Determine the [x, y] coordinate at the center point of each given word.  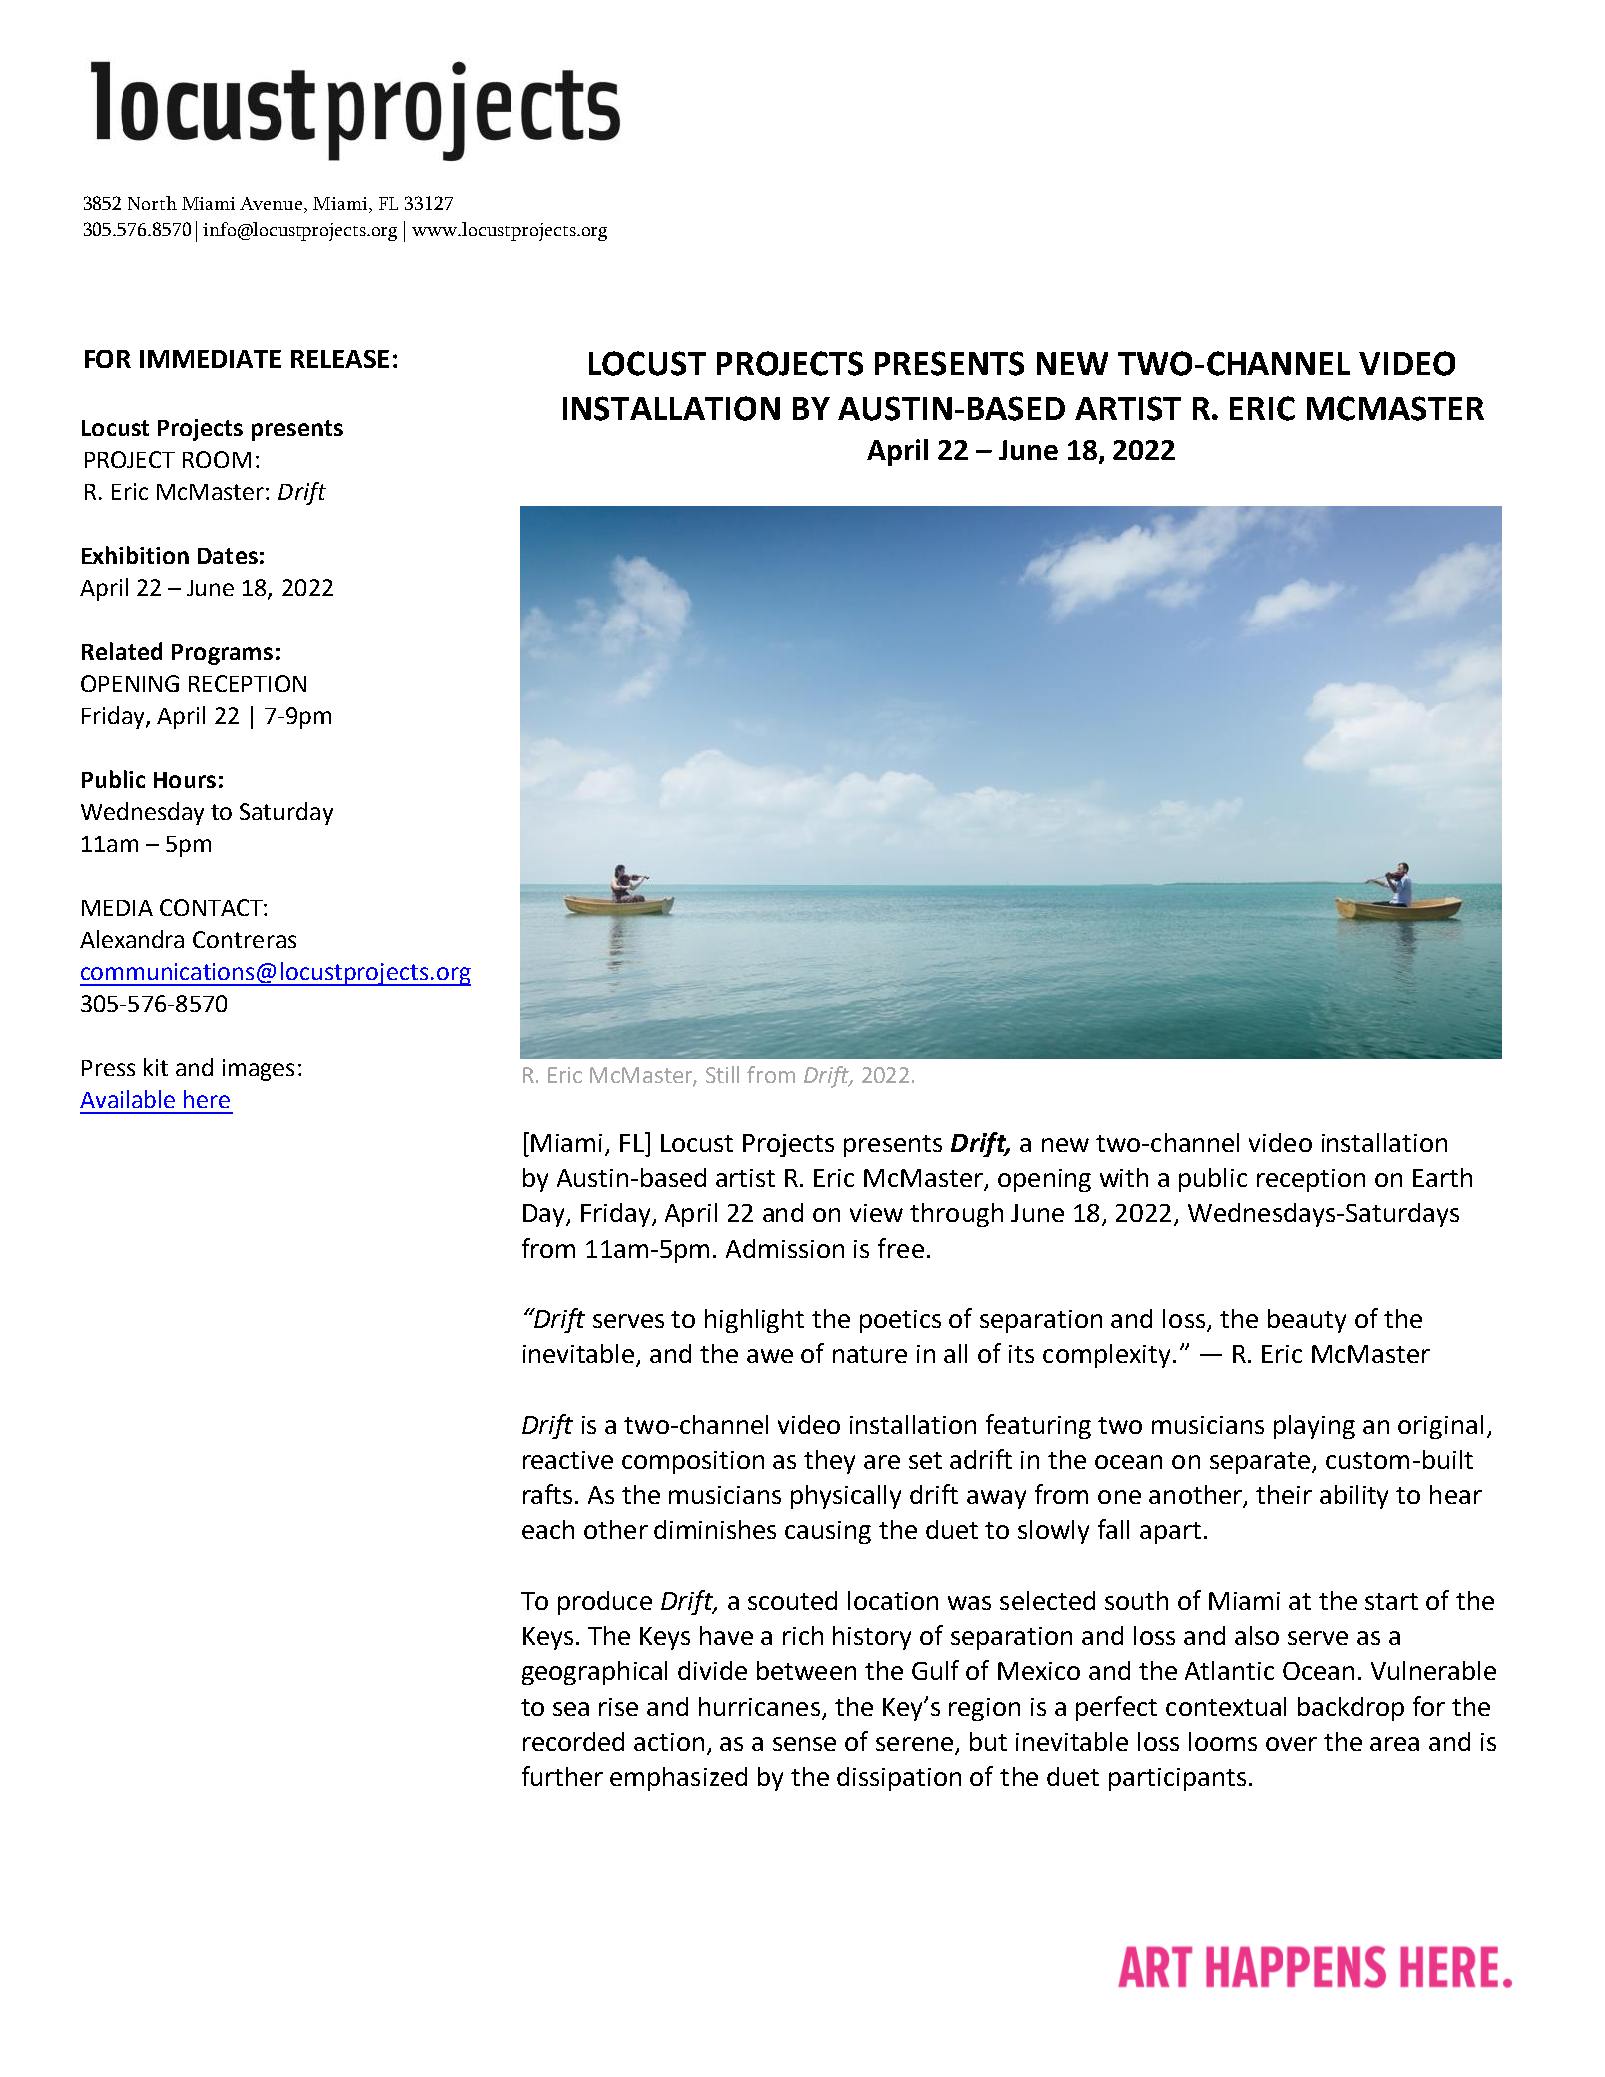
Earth [1442, 1177]
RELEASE [340, 359]
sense [804, 1744]
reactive [568, 1460]
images [258, 1070]
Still [722, 1074]
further [562, 1776]
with [1124, 1177]
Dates [228, 556]
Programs [222, 654]
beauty [1307, 1321]
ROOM [217, 459]
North [152, 203]
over [1291, 1744]
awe [770, 1356]
